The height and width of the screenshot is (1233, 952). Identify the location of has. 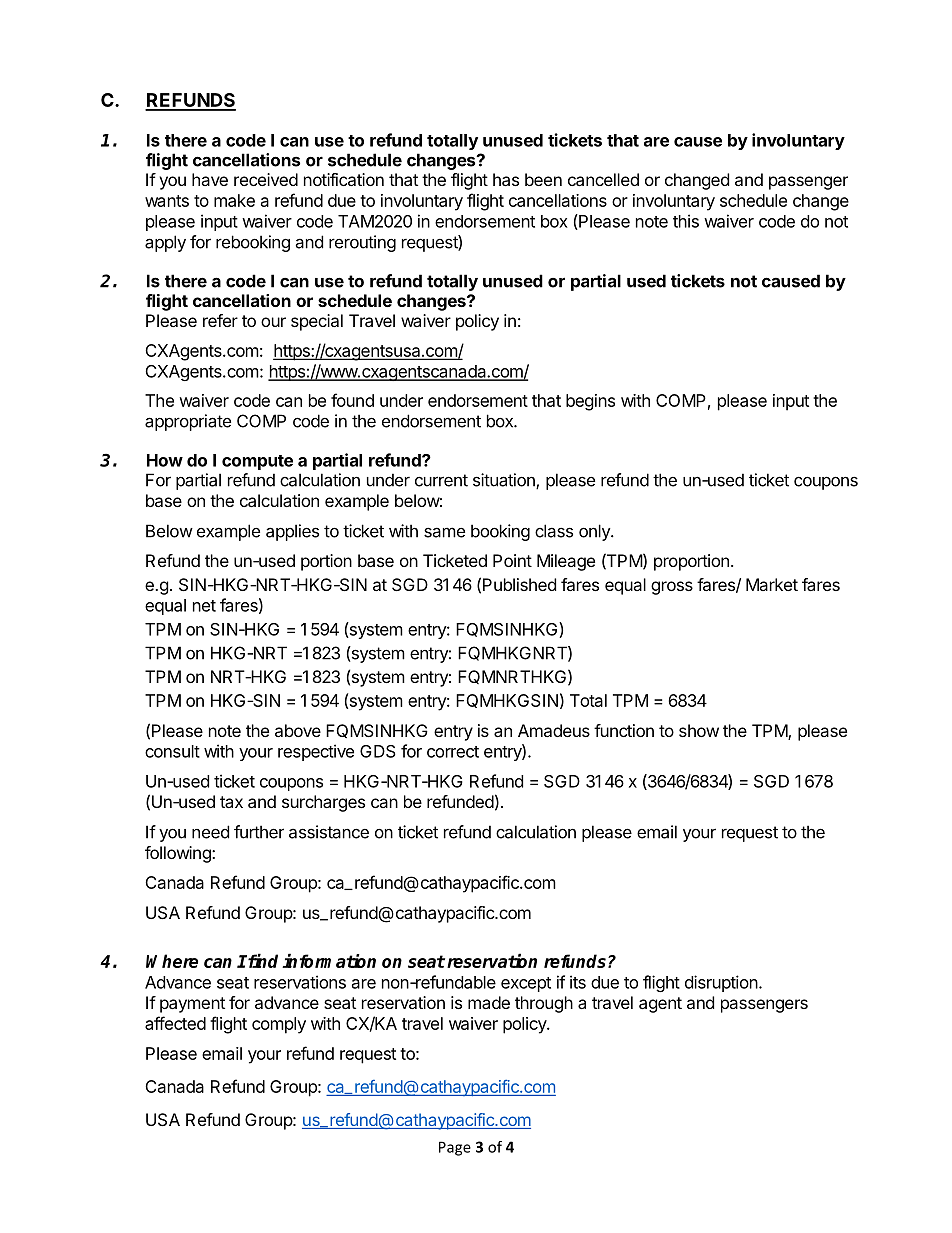
(506, 179).
